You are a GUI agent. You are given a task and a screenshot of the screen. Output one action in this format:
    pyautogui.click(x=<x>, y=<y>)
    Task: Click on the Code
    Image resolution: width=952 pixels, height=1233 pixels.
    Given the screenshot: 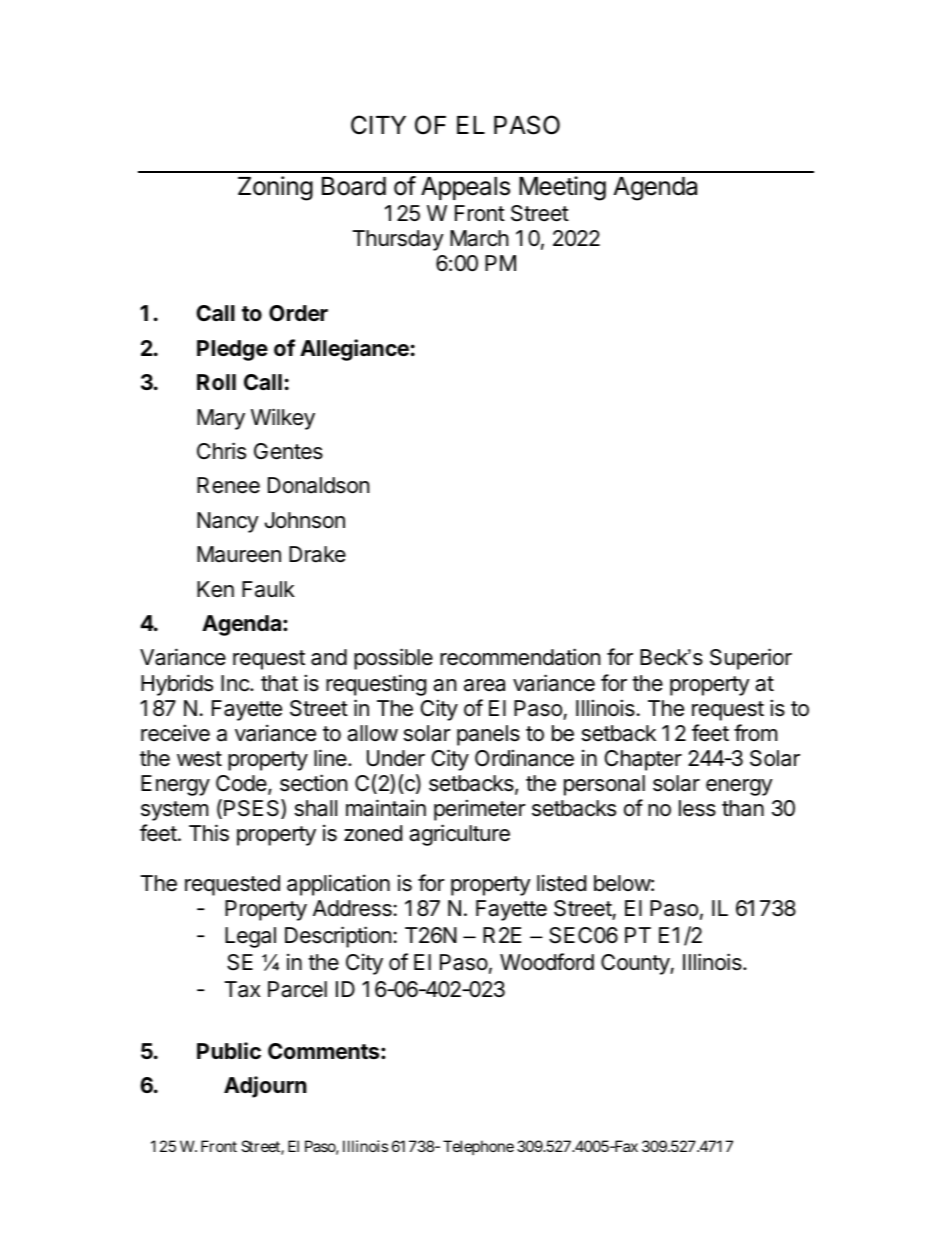 What is the action you would take?
    pyautogui.click(x=242, y=784)
